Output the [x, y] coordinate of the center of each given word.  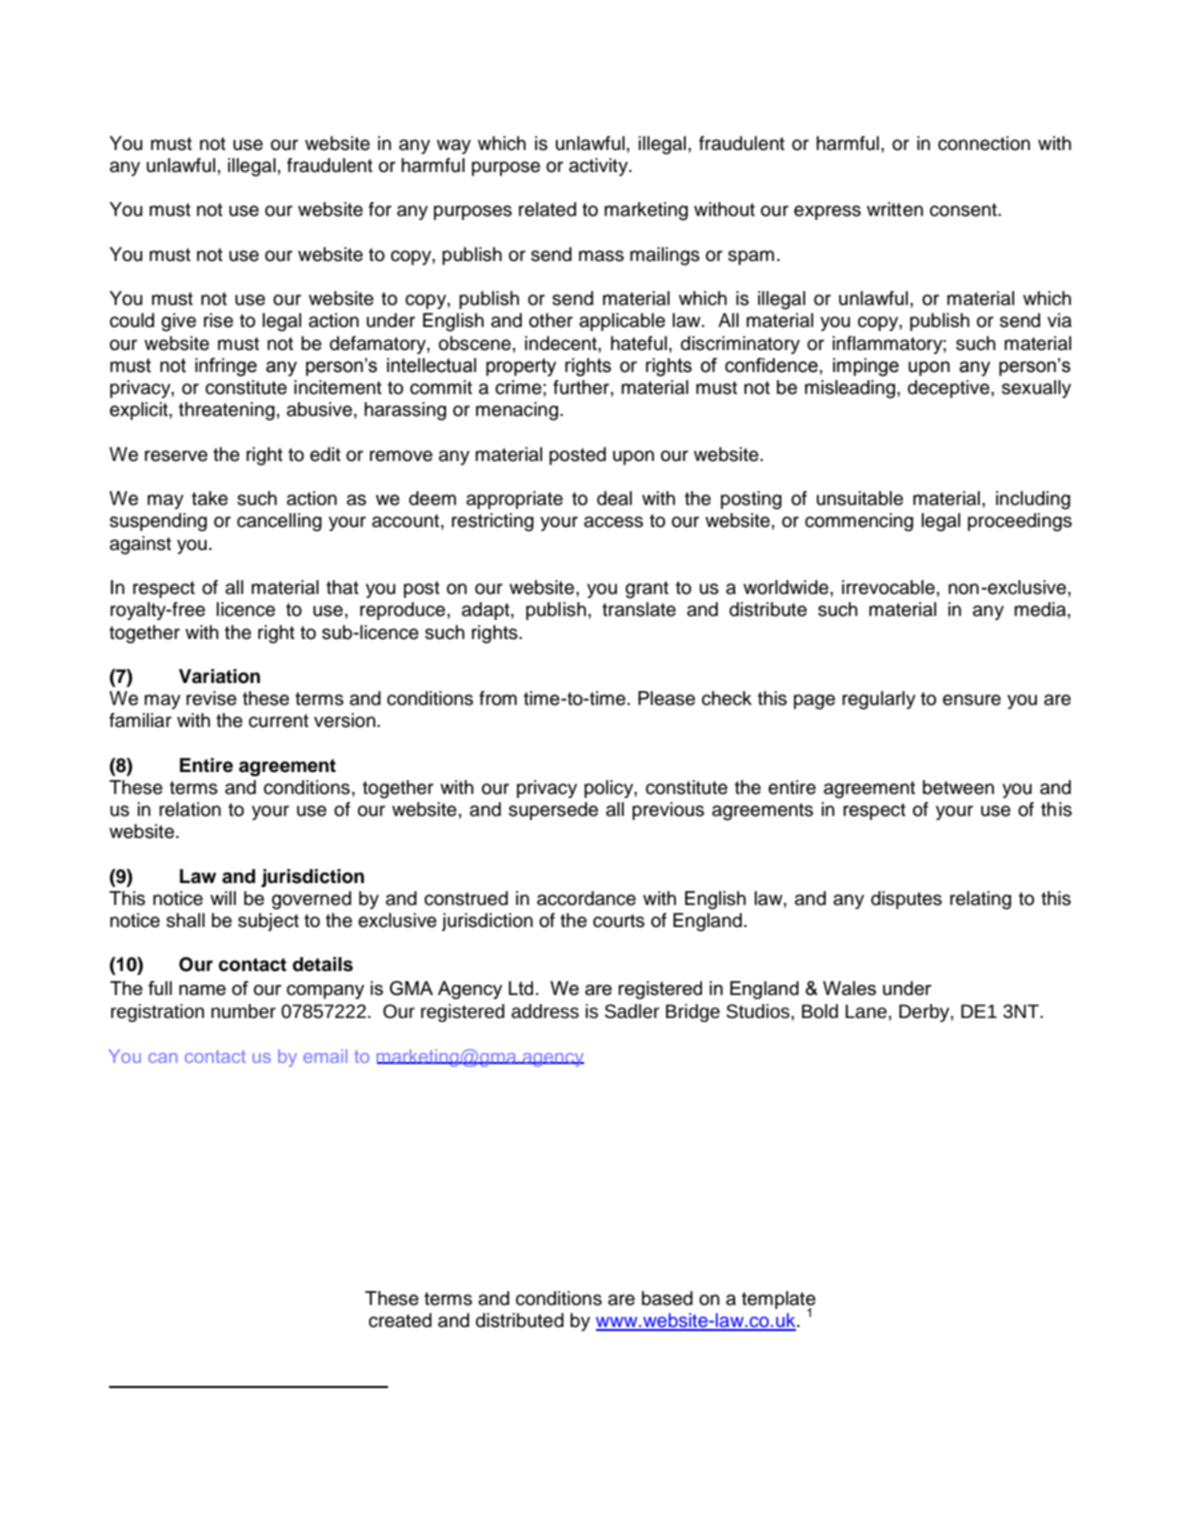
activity [599, 167]
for [380, 209]
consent [964, 210]
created [400, 1320]
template [779, 1301]
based [667, 1298]
